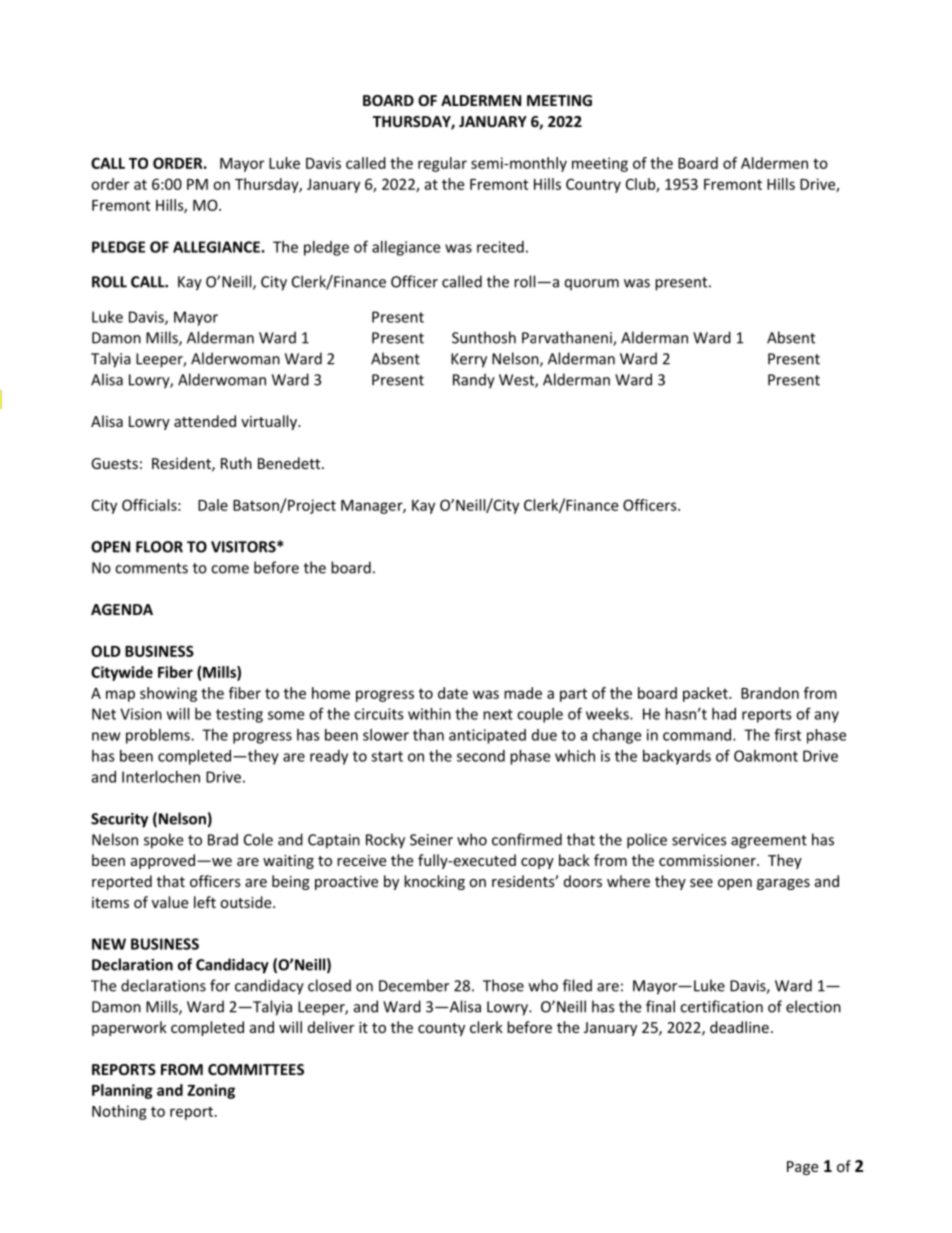 This page has width=952, height=1233. I want to click on county, so click(441, 1029).
